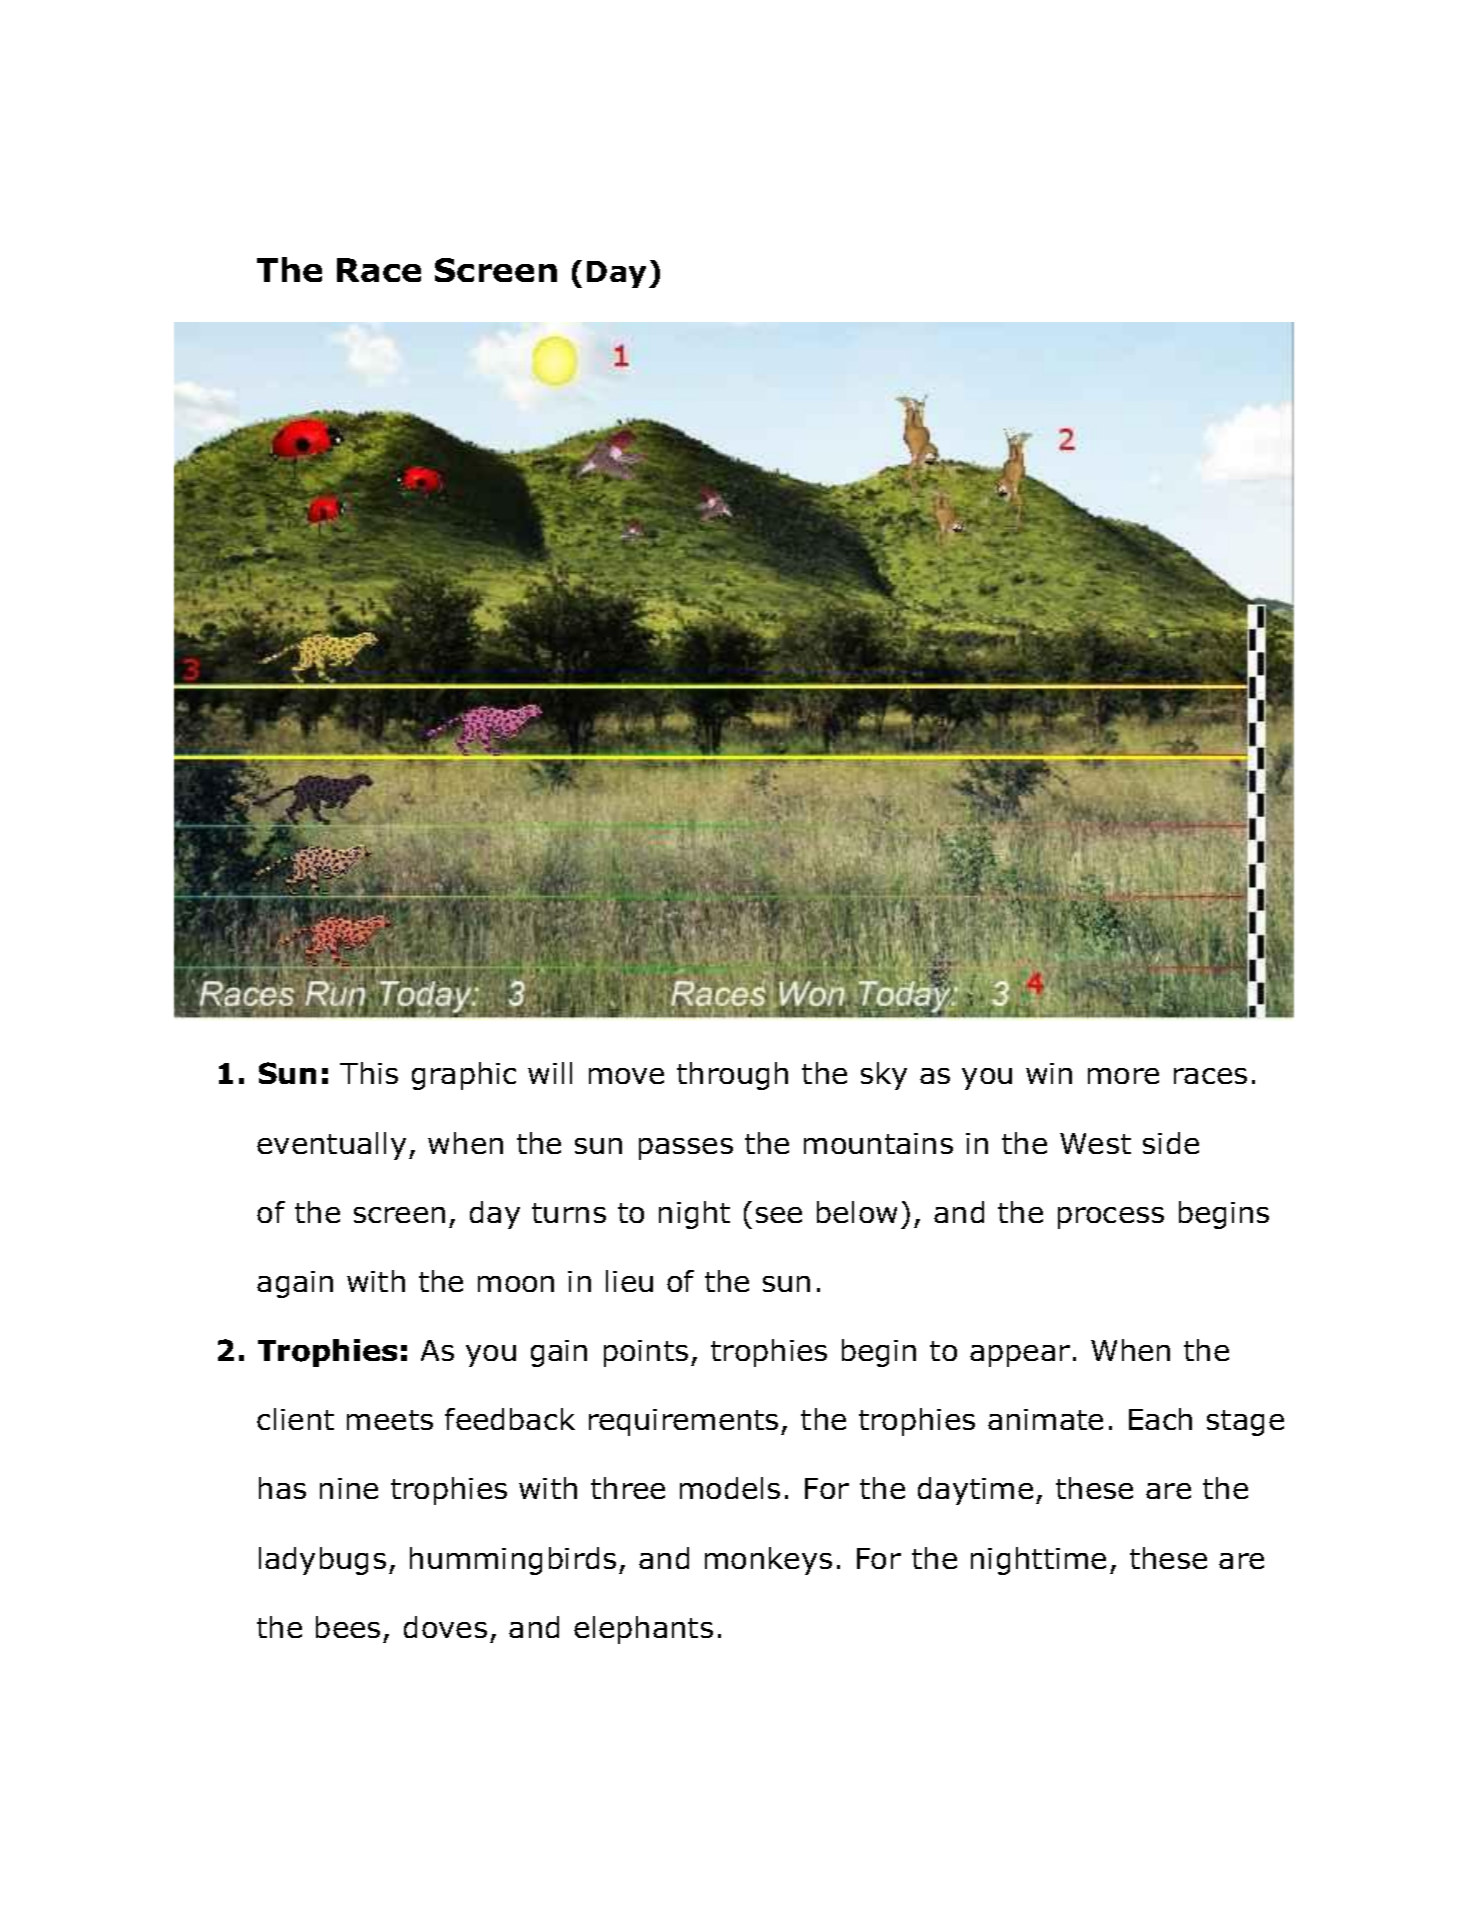  What do you see at coordinates (1123, 1076) in the document?
I see `more` at bounding box center [1123, 1076].
